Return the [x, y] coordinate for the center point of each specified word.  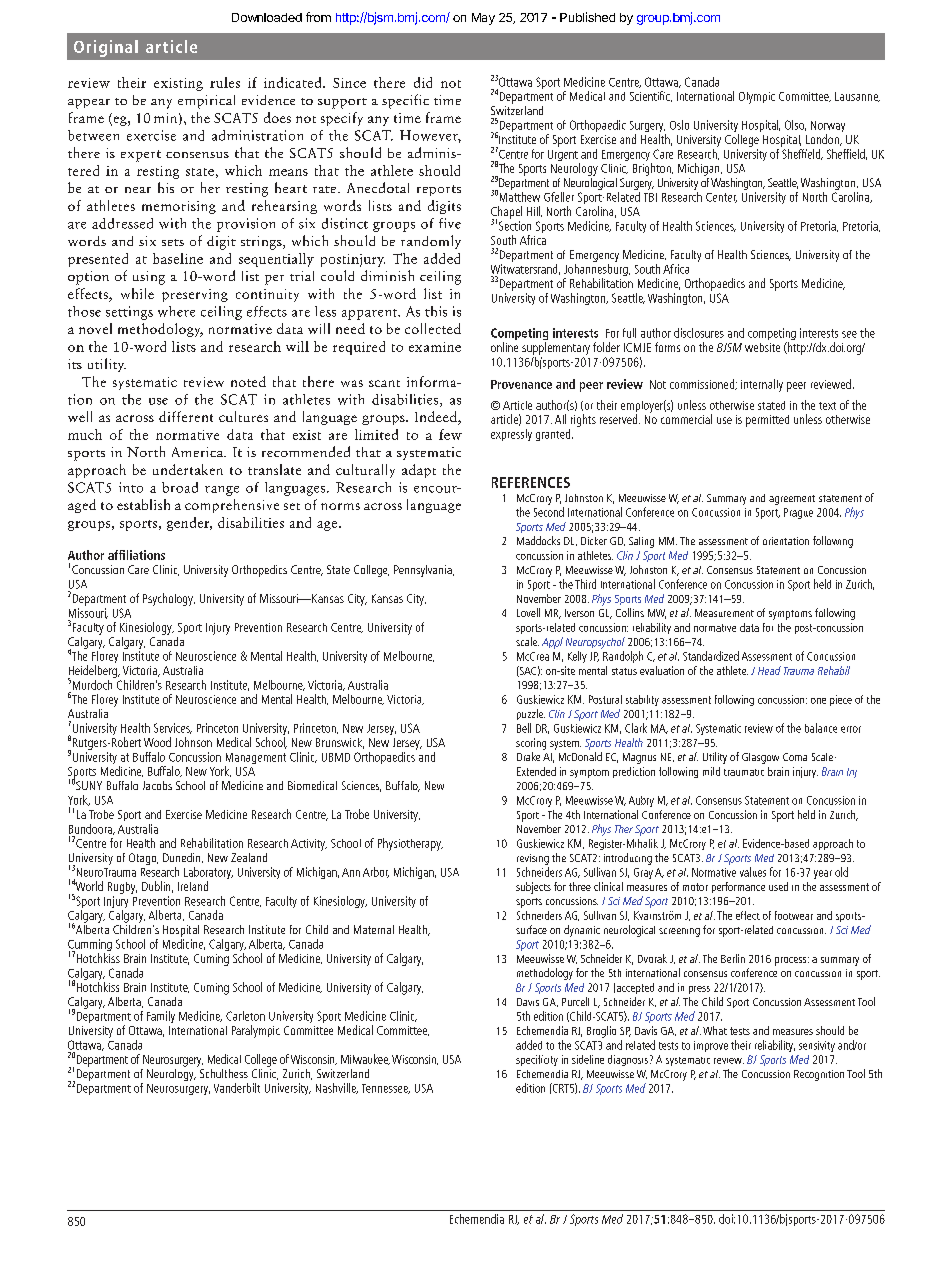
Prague [798, 513]
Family [161, 1017]
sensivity [817, 1046]
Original [106, 48]
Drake [528, 756]
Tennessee [386, 1089]
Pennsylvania [424, 571]
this [436, 311]
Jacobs [157, 785]
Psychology [169, 599]
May [483, 19]
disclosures [699, 333]
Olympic [757, 98]
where [176, 311]
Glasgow [760, 758]
